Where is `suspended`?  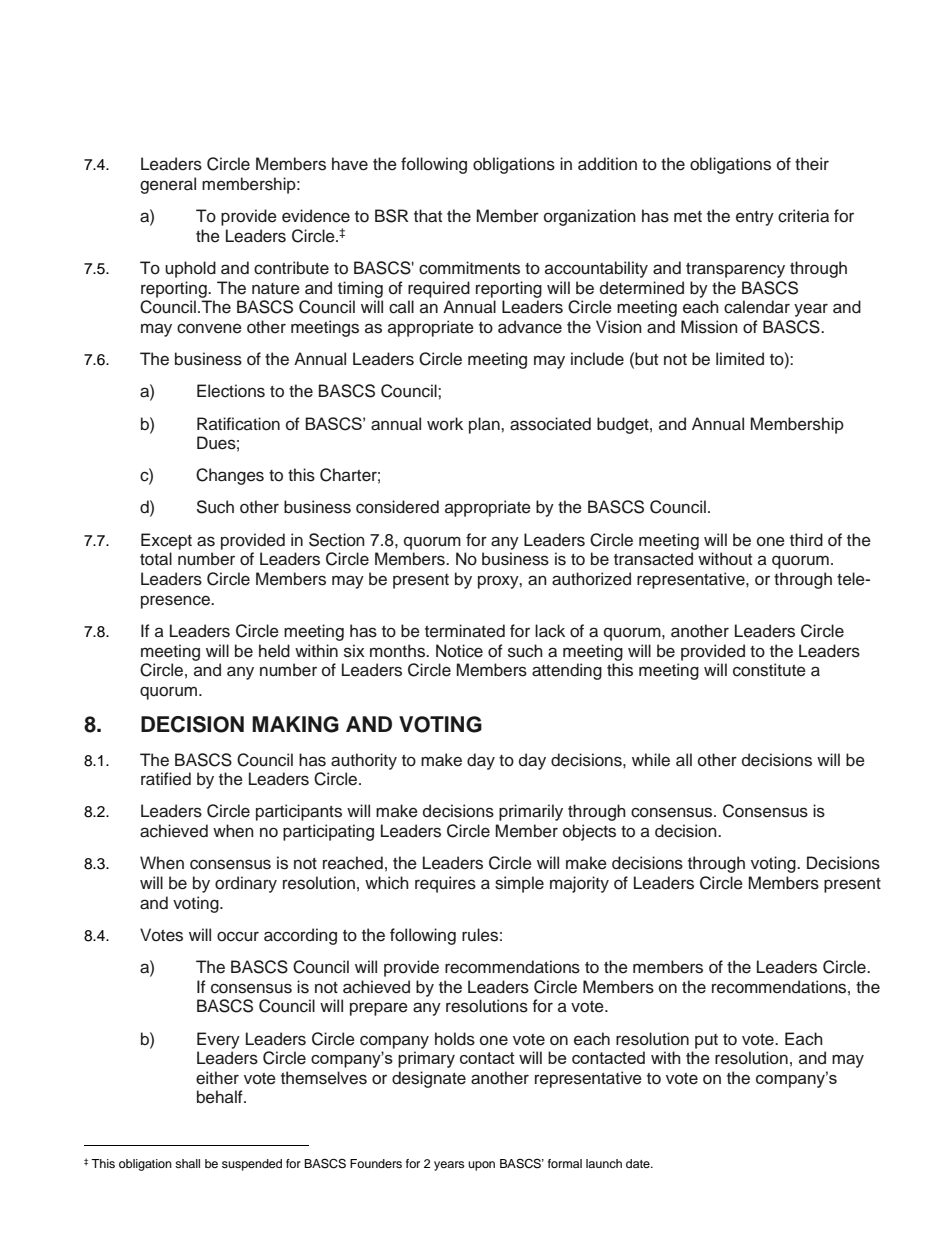 suspended is located at coordinates (252, 1165).
